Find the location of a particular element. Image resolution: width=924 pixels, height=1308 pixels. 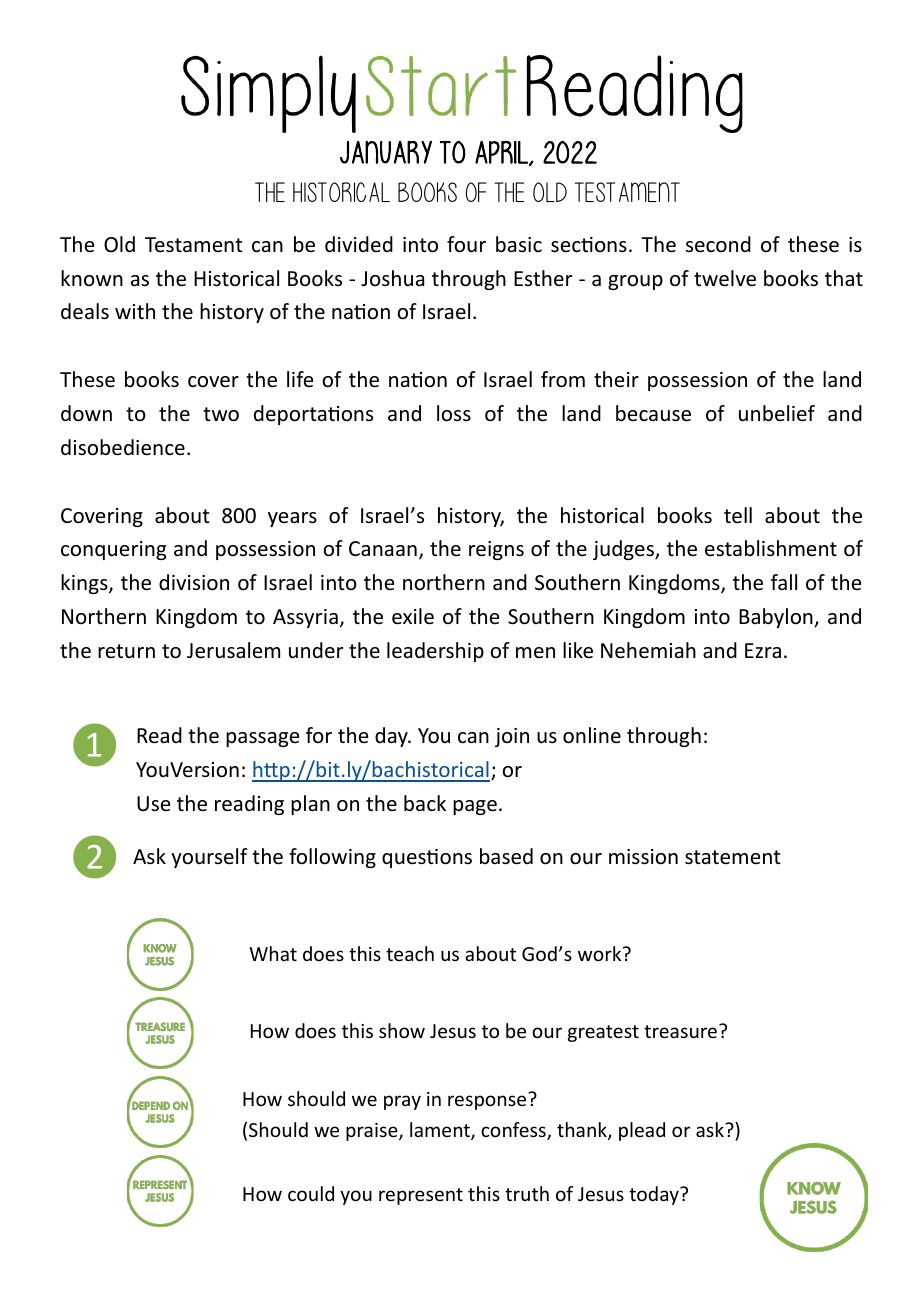

could is located at coordinates (311, 1193).
